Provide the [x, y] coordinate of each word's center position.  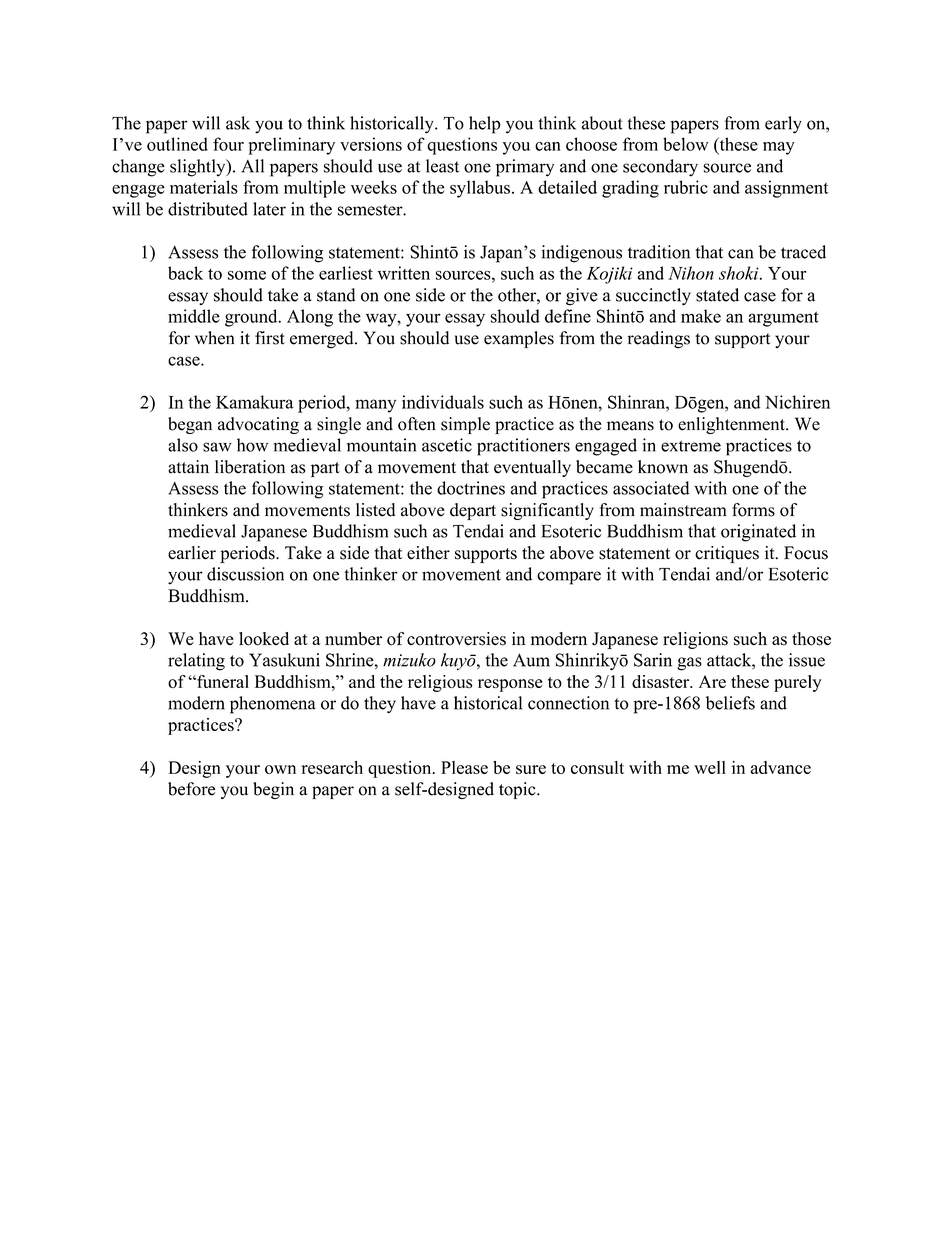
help [485, 125]
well [710, 767]
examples [519, 339]
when [214, 338]
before [191, 789]
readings [659, 340]
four [228, 144]
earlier [192, 553]
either [428, 553]
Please [464, 767]
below [685, 144]
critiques [727, 554]
